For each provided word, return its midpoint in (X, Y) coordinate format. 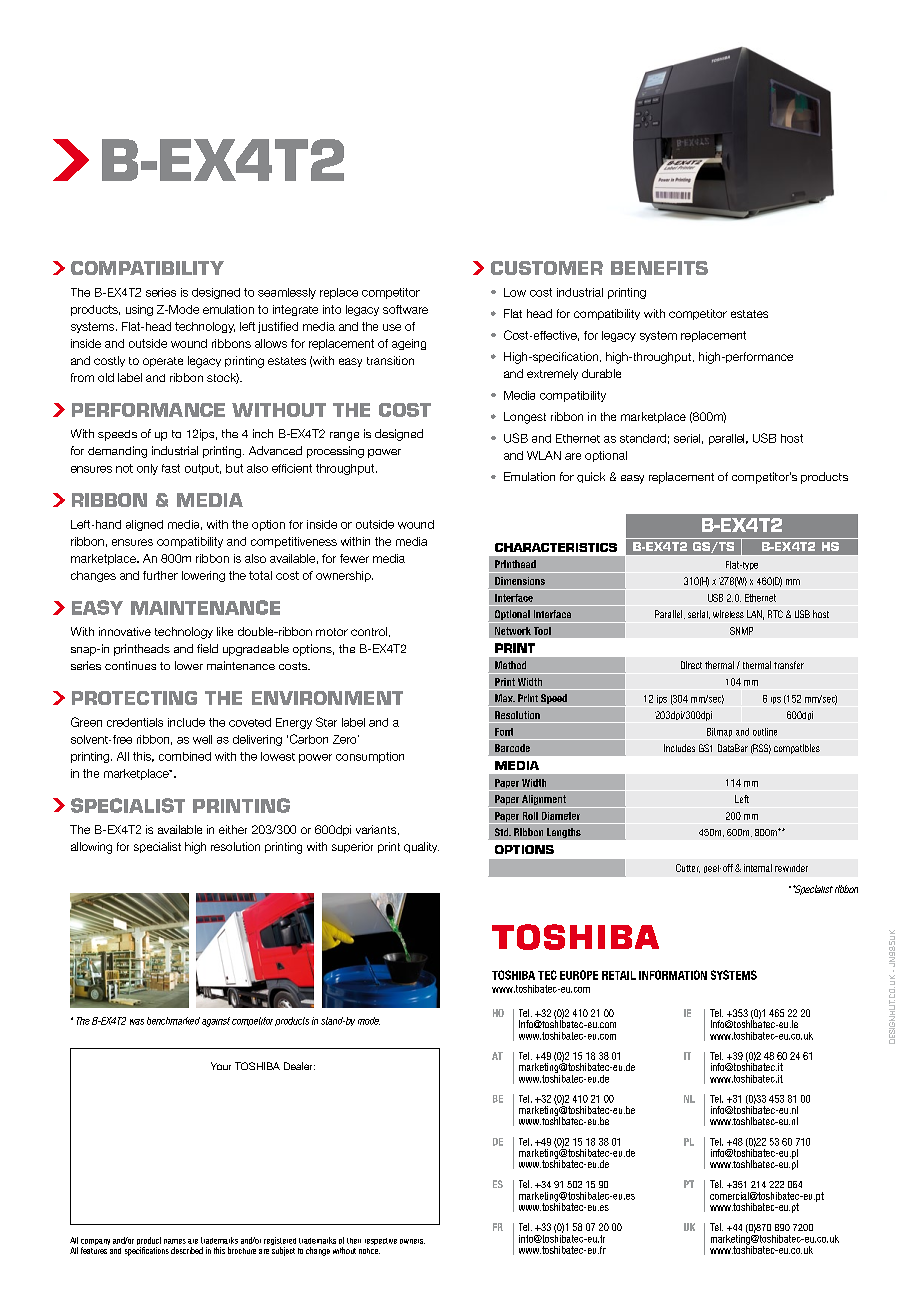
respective (381, 1241)
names (175, 1241)
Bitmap (719, 732)
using (139, 310)
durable (601, 373)
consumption (370, 757)
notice (369, 1251)
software (405, 309)
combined (185, 756)
